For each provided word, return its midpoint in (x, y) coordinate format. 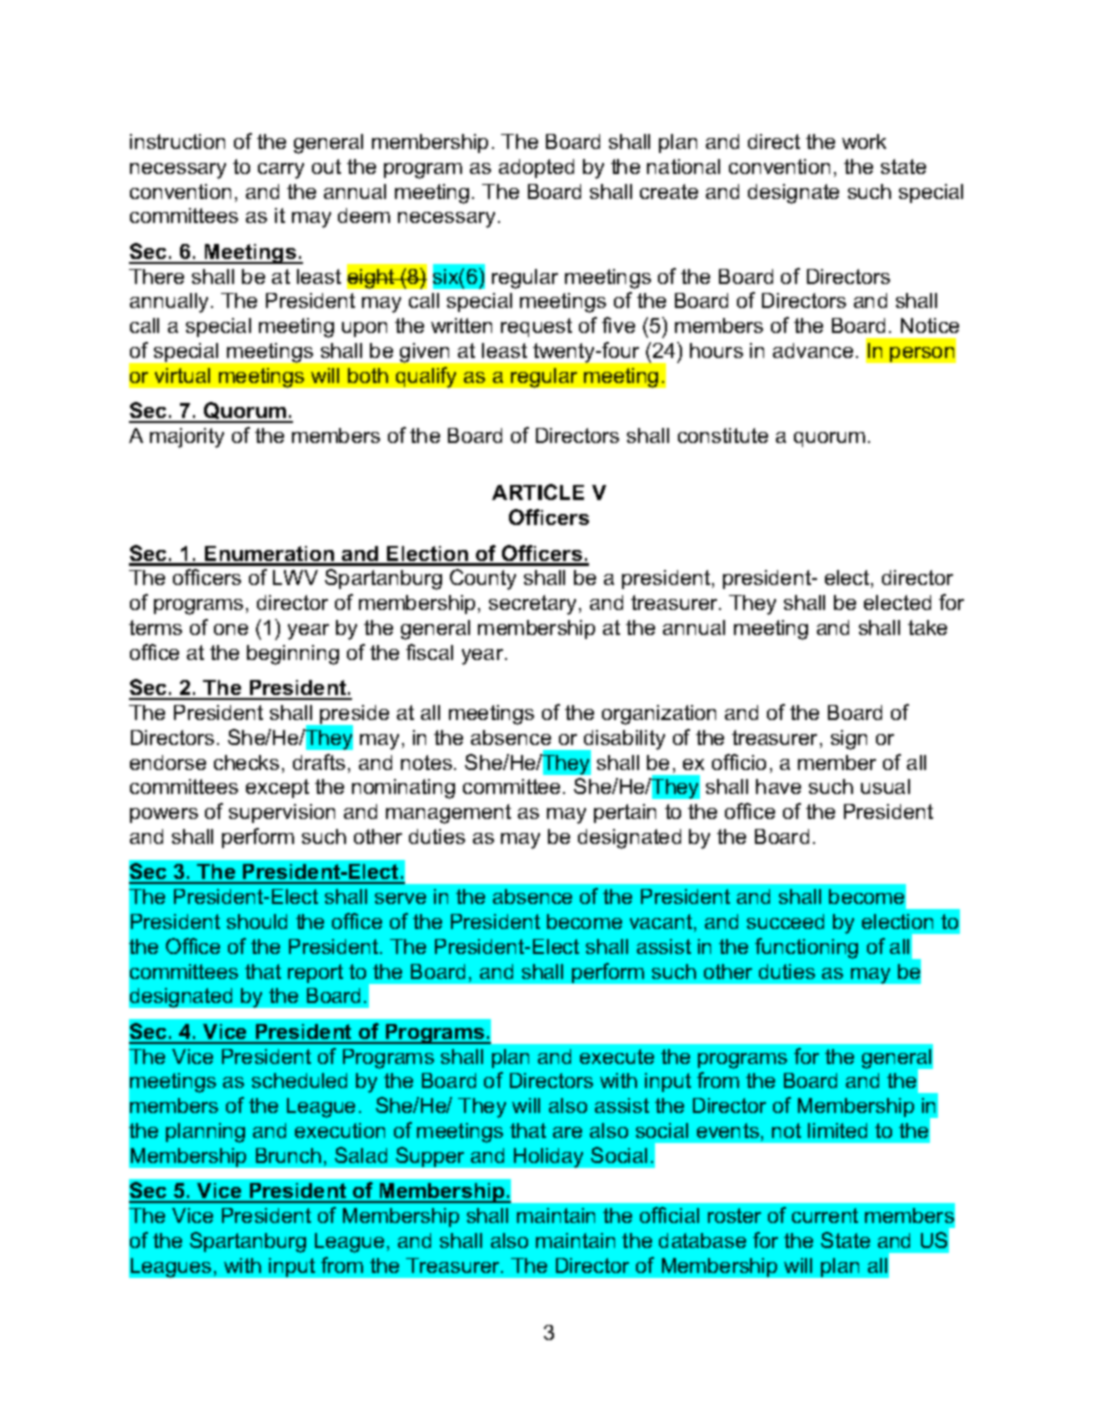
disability (623, 741)
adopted (536, 168)
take (927, 627)
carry (281, 171)
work (864, 141)
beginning (293, 655)
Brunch (288, 1155)
